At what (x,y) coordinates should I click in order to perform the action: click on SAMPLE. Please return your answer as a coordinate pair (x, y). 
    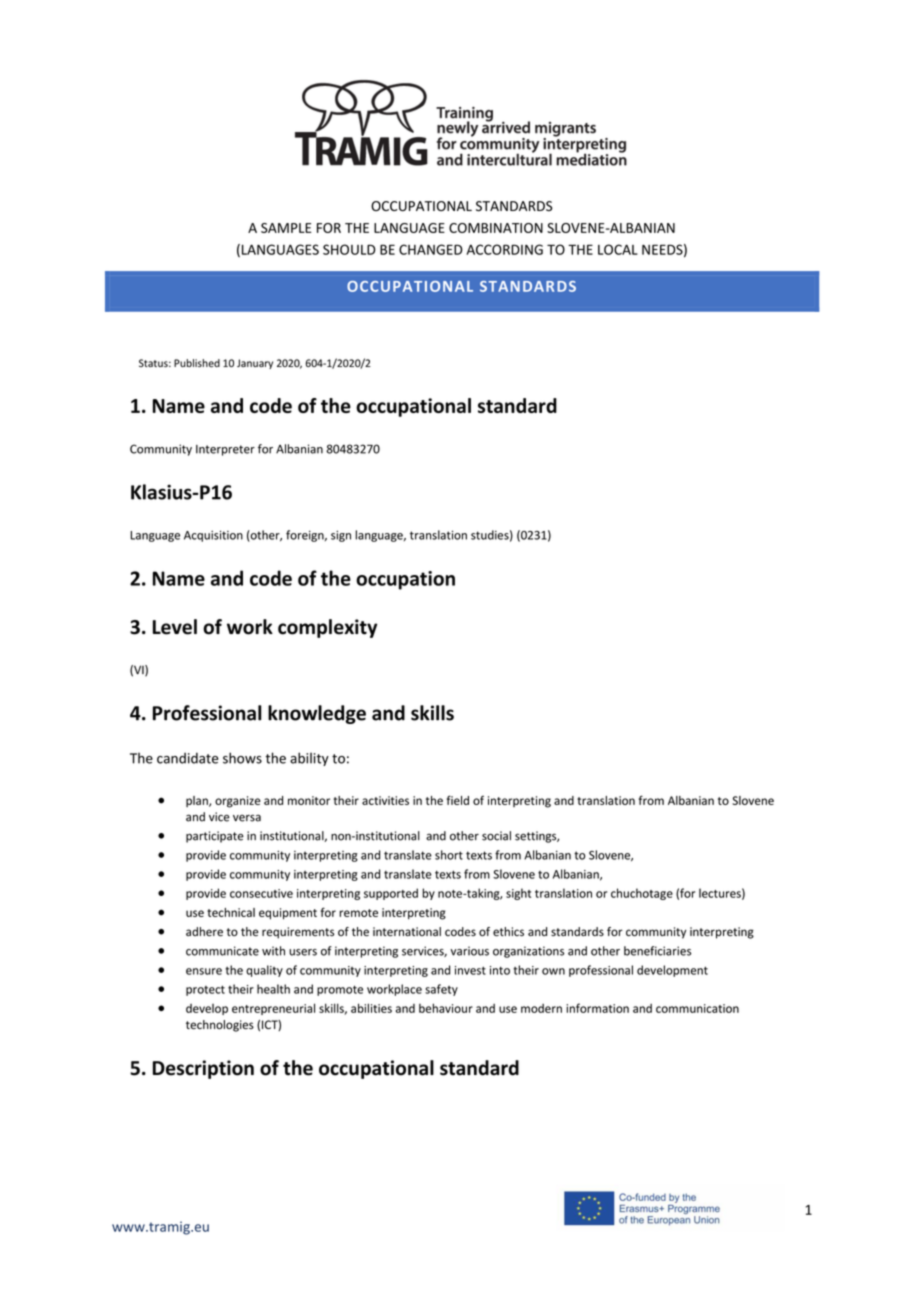
    Looking at the image, I should click on (286, 228).
